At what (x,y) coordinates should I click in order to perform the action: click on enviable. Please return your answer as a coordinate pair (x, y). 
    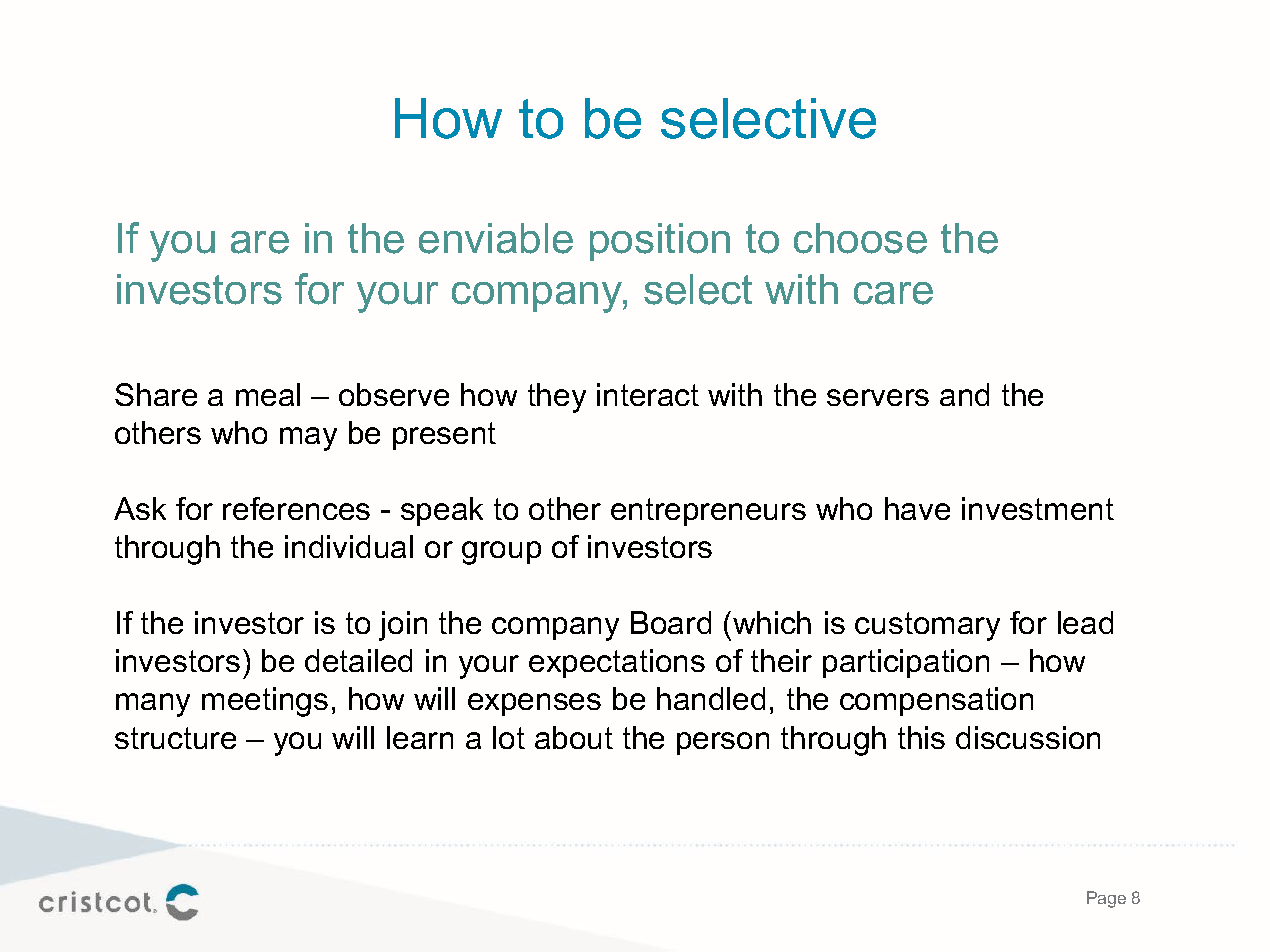
    Looking at the image, I should click on (496, 238).
